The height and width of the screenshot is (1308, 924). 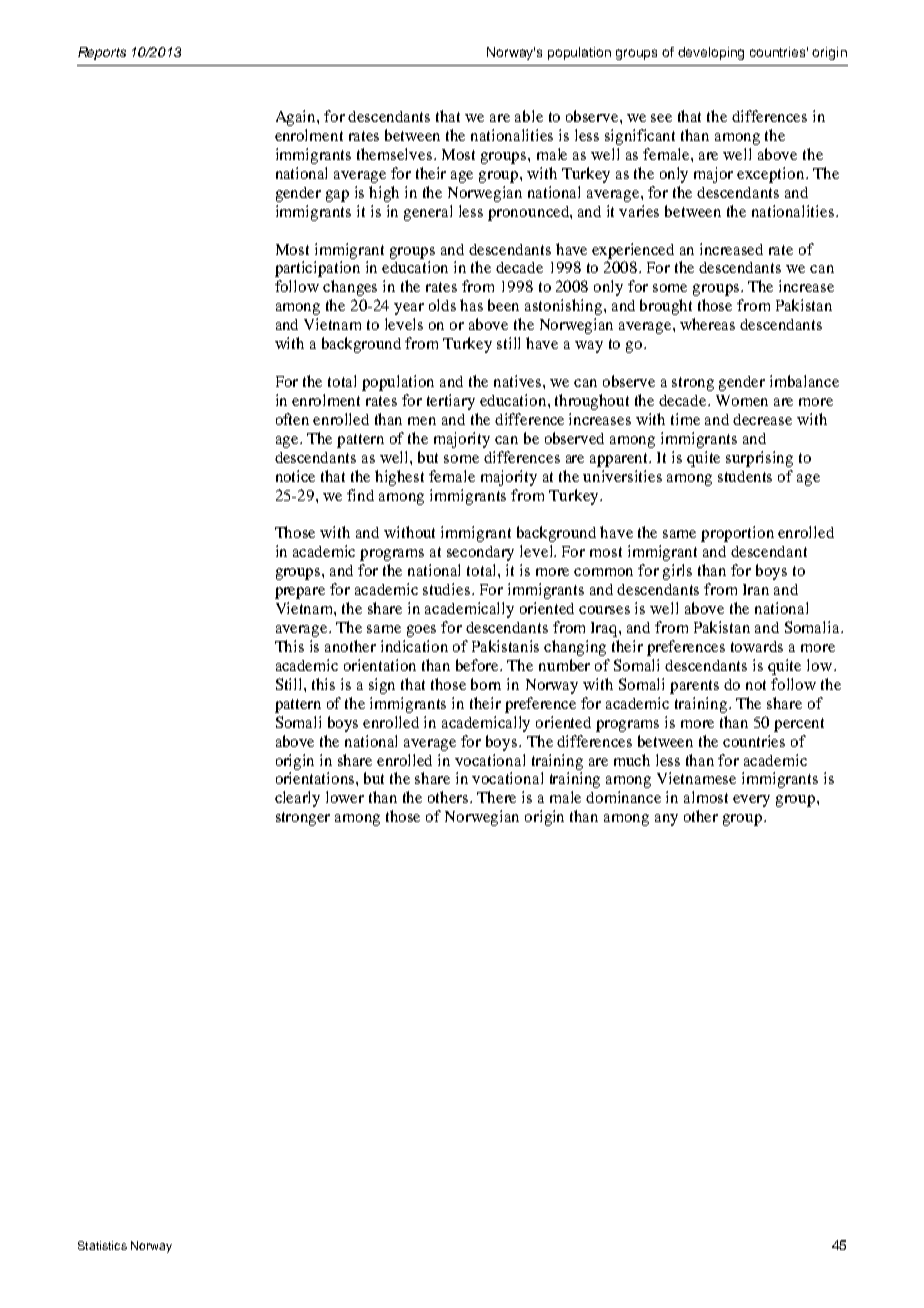 I want to click on Women, so click(x=742, y=400).
